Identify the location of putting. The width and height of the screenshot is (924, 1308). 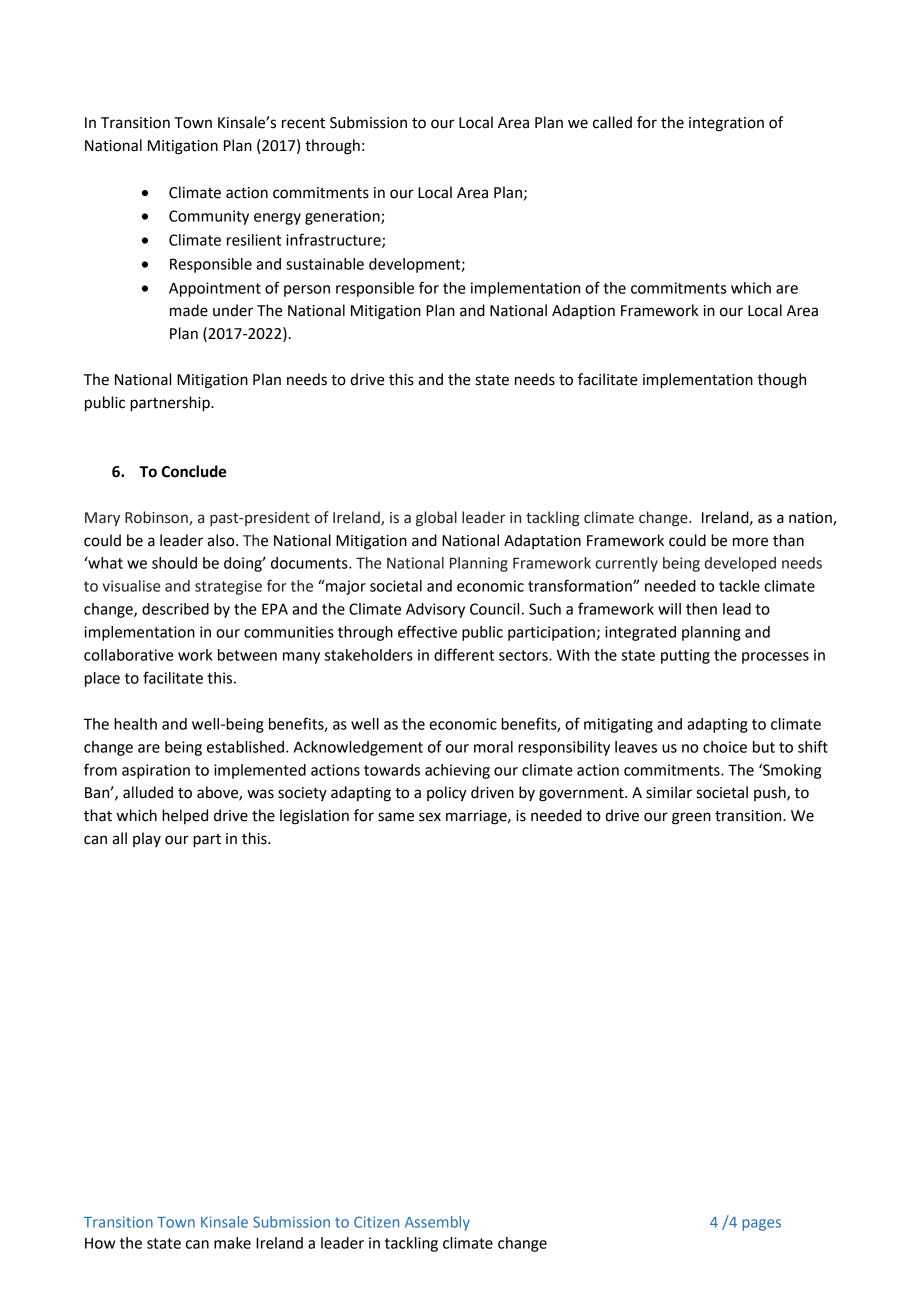
(685, 656).
